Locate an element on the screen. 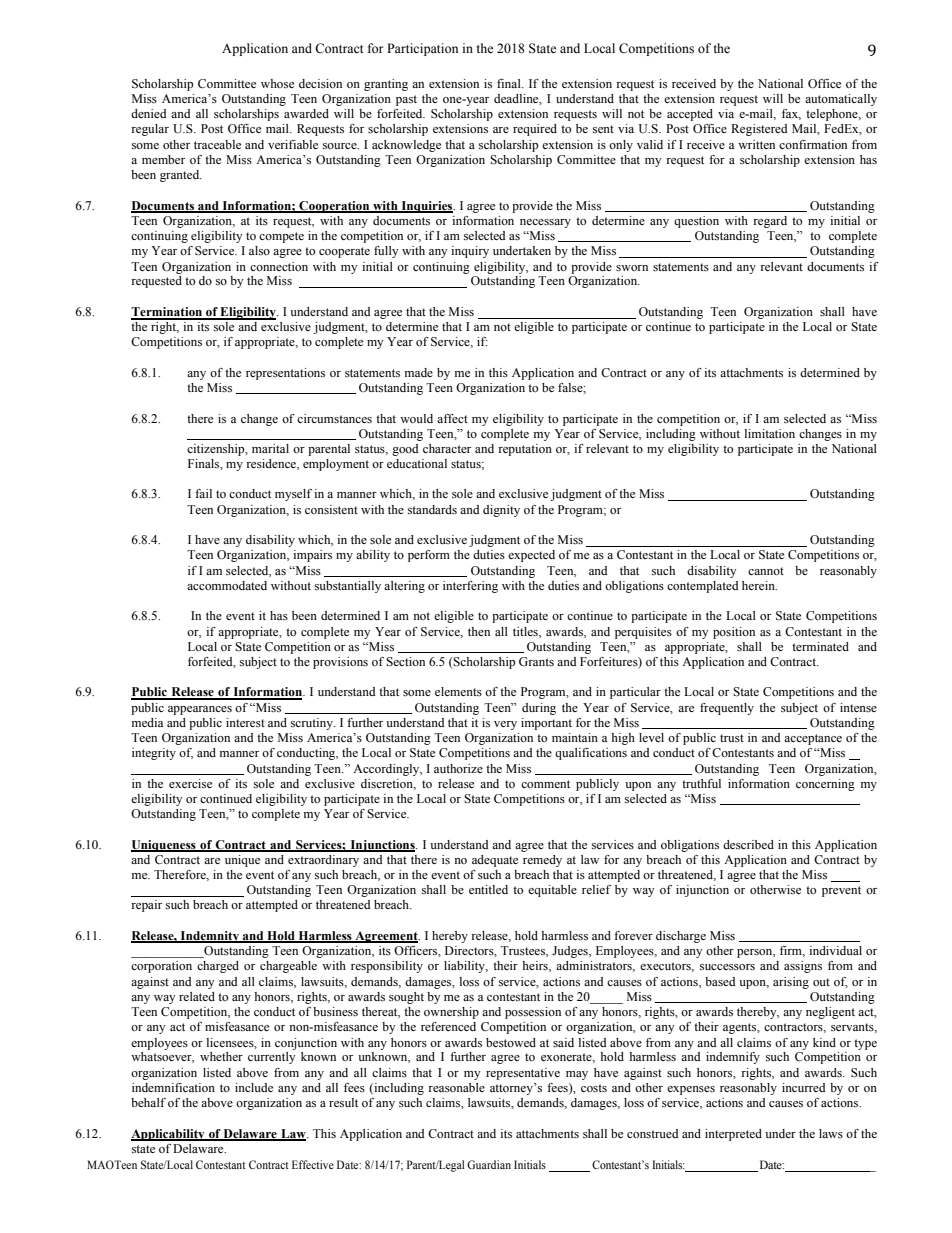  interest is located at coordinates (245, 722).
